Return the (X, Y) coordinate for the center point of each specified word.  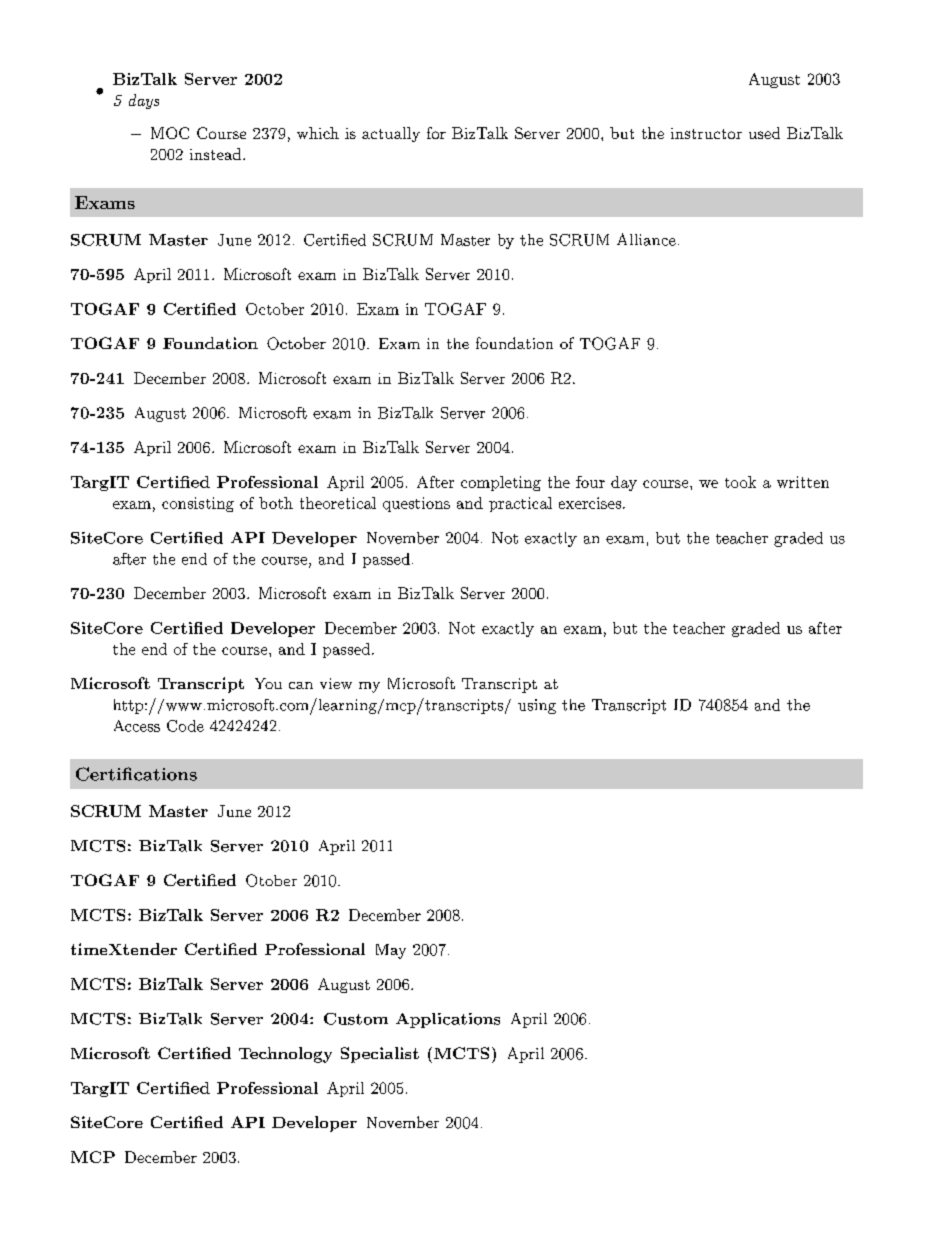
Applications (448, 1020)
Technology (285, 1055)
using (537, 706)
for (436, 133)
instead (217, 154)
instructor (706, 133)
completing (501, 483)
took (740, 482)
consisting (198, 504)
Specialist (380, 1055)
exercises (590, 503)
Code (185, 726)
